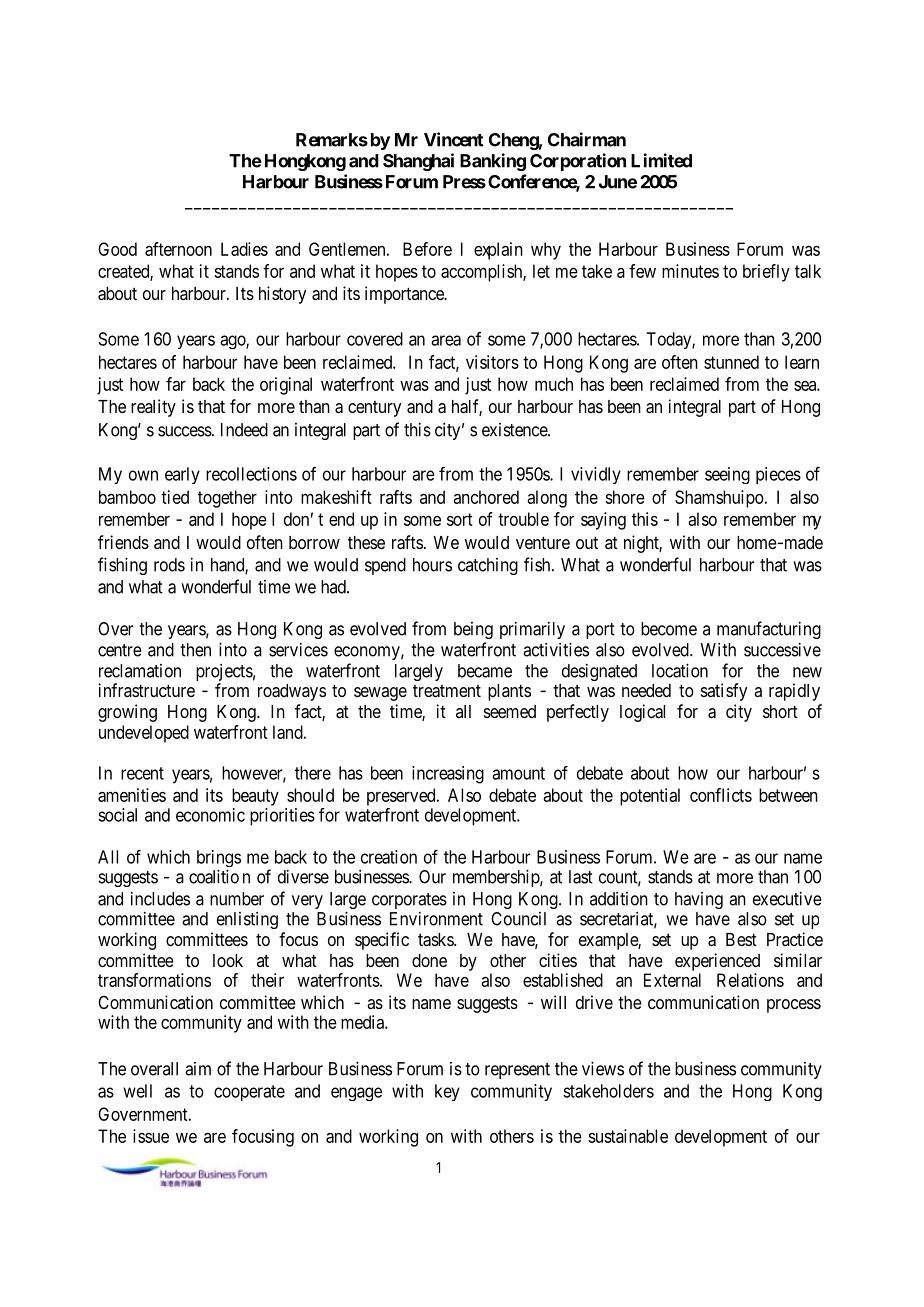  Describe the element at coordinates (178, 249) in the document. I see `afternoon` at that location.
